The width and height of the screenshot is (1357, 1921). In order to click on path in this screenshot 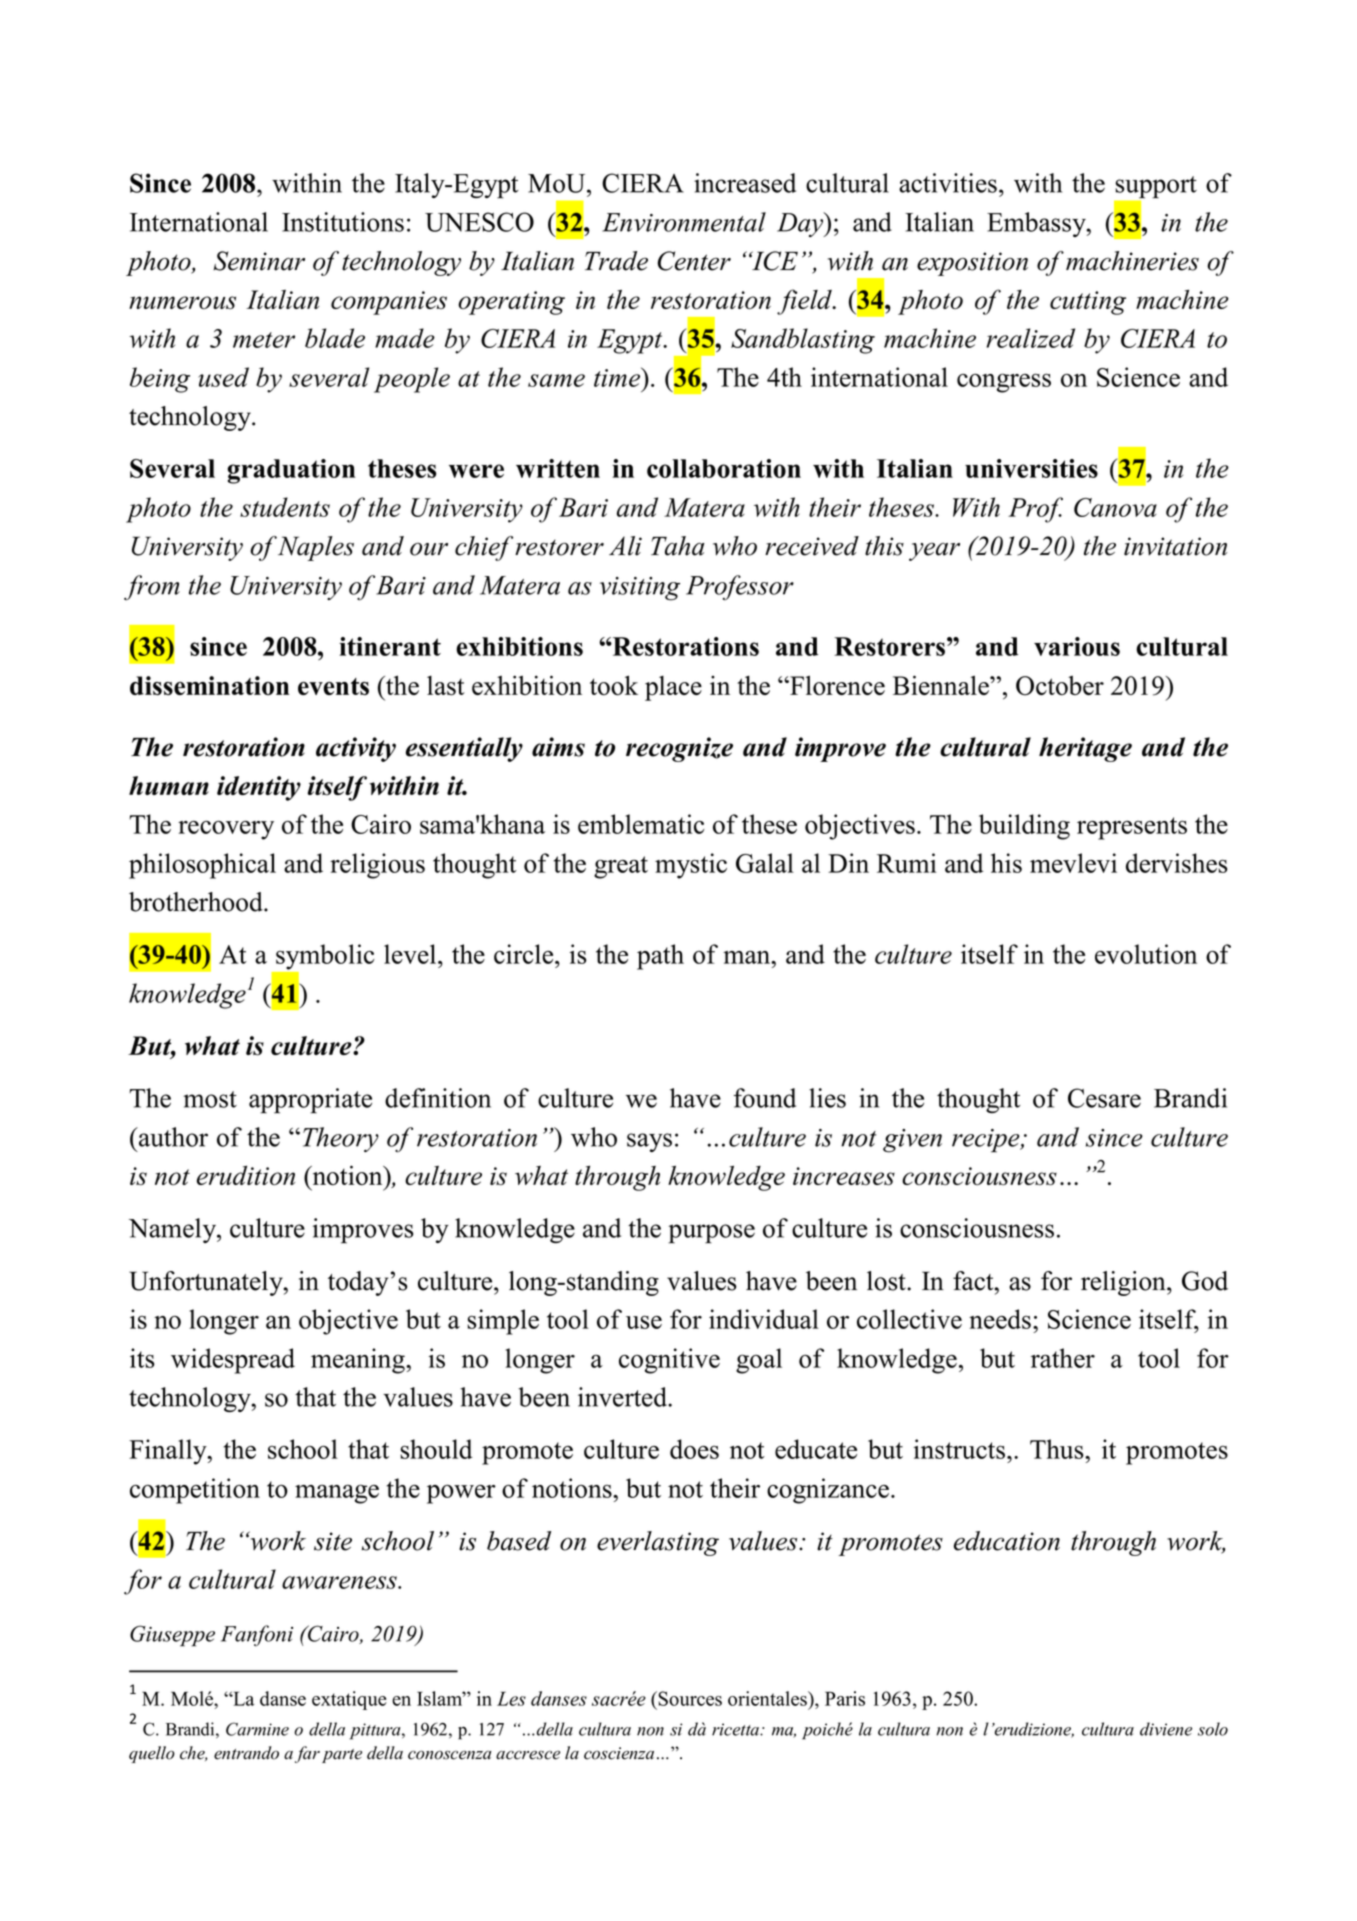, I will do `click(660, 957)`.
